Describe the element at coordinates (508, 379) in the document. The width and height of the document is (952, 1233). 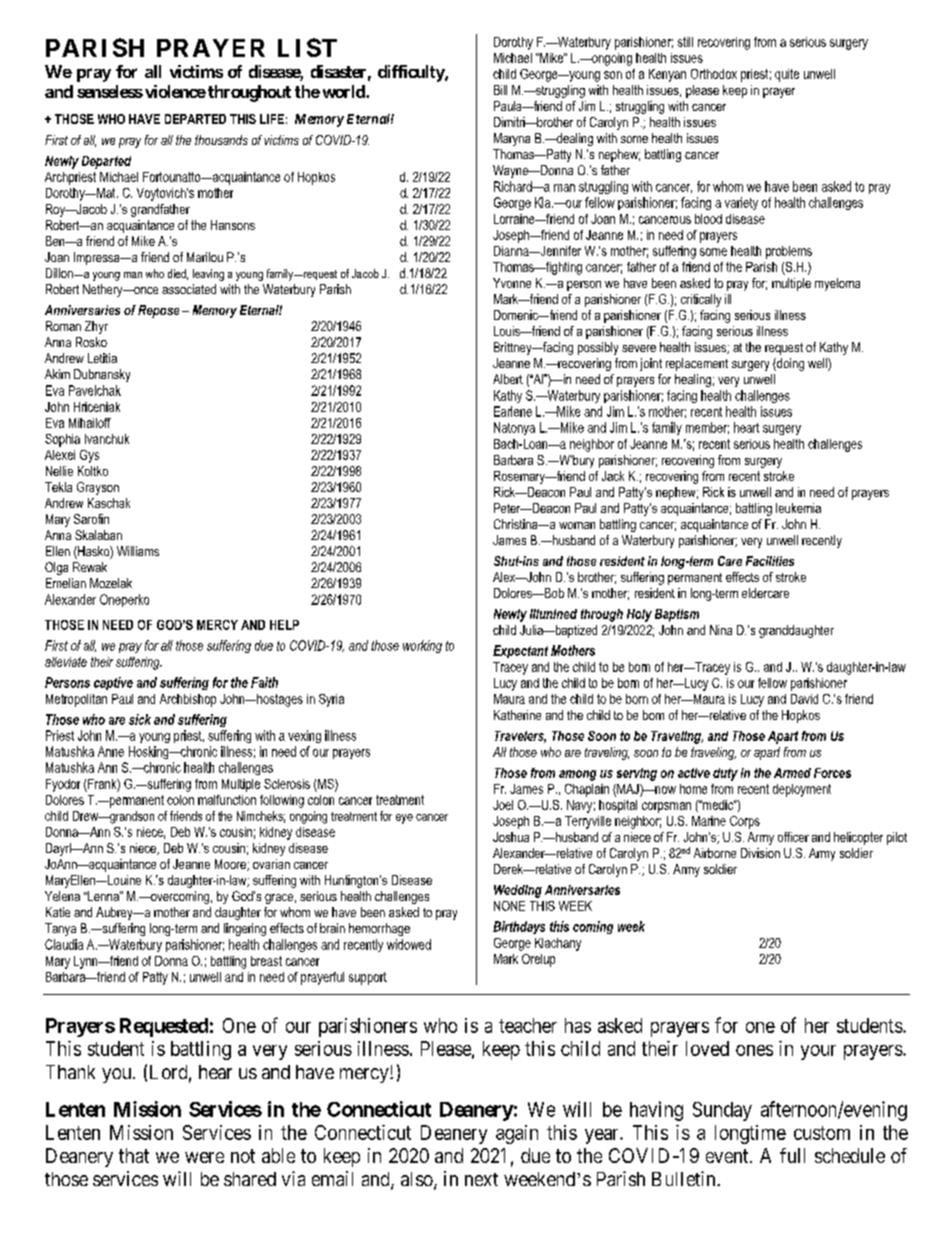
I see `Albert` at that location.
